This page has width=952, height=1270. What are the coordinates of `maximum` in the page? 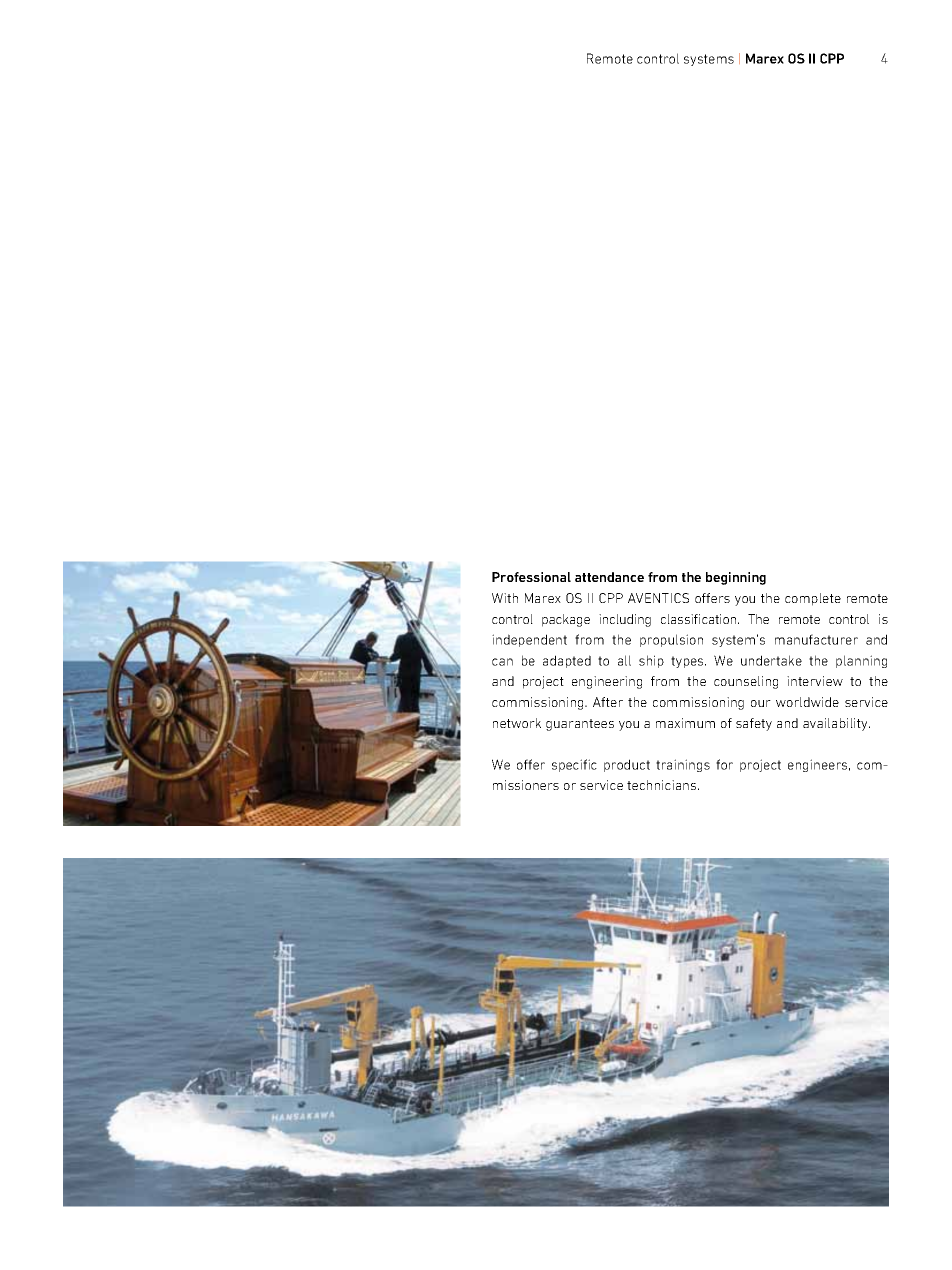 It's located at (685, 723).
